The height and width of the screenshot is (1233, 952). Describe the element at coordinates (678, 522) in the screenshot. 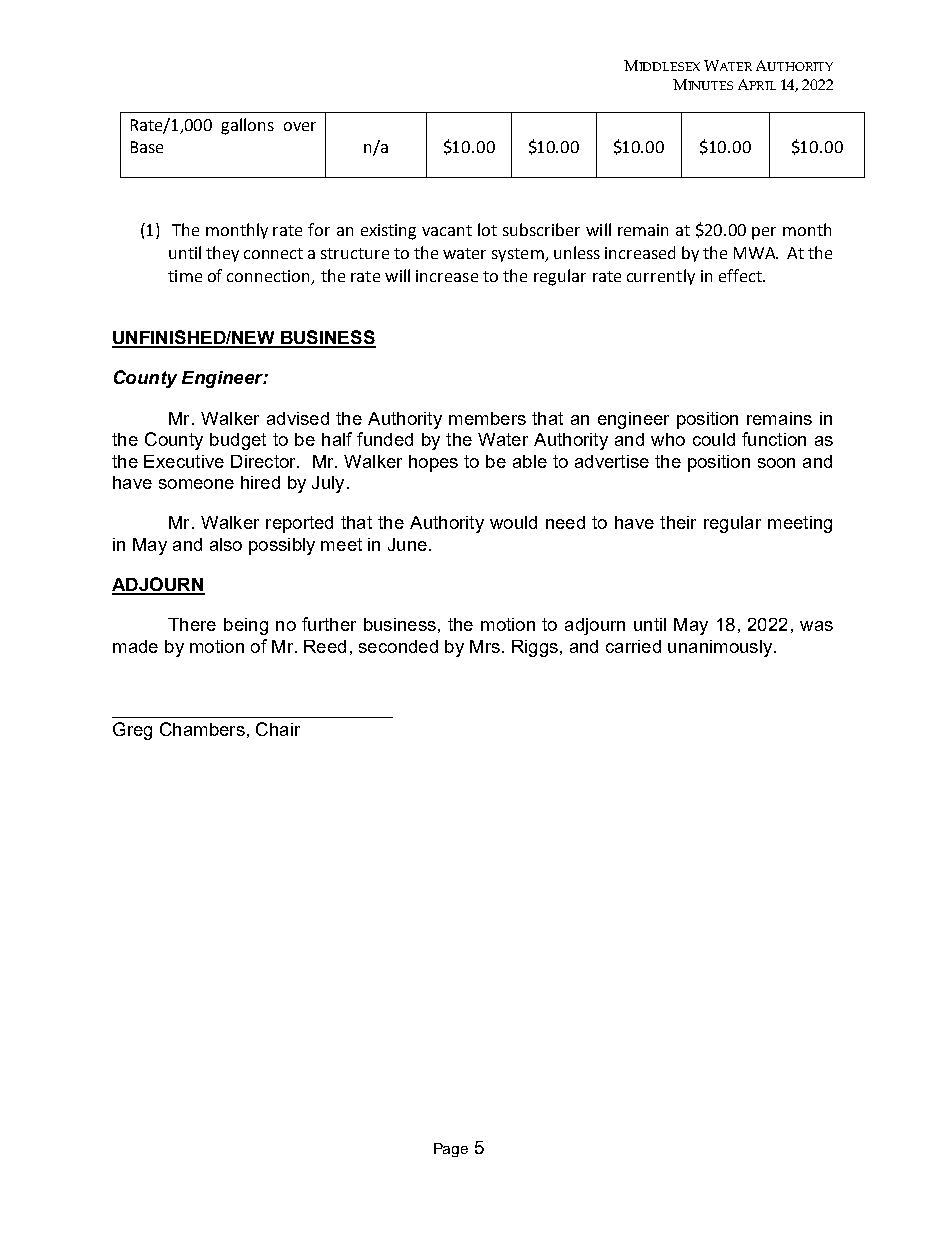

I see `their` at that location.
